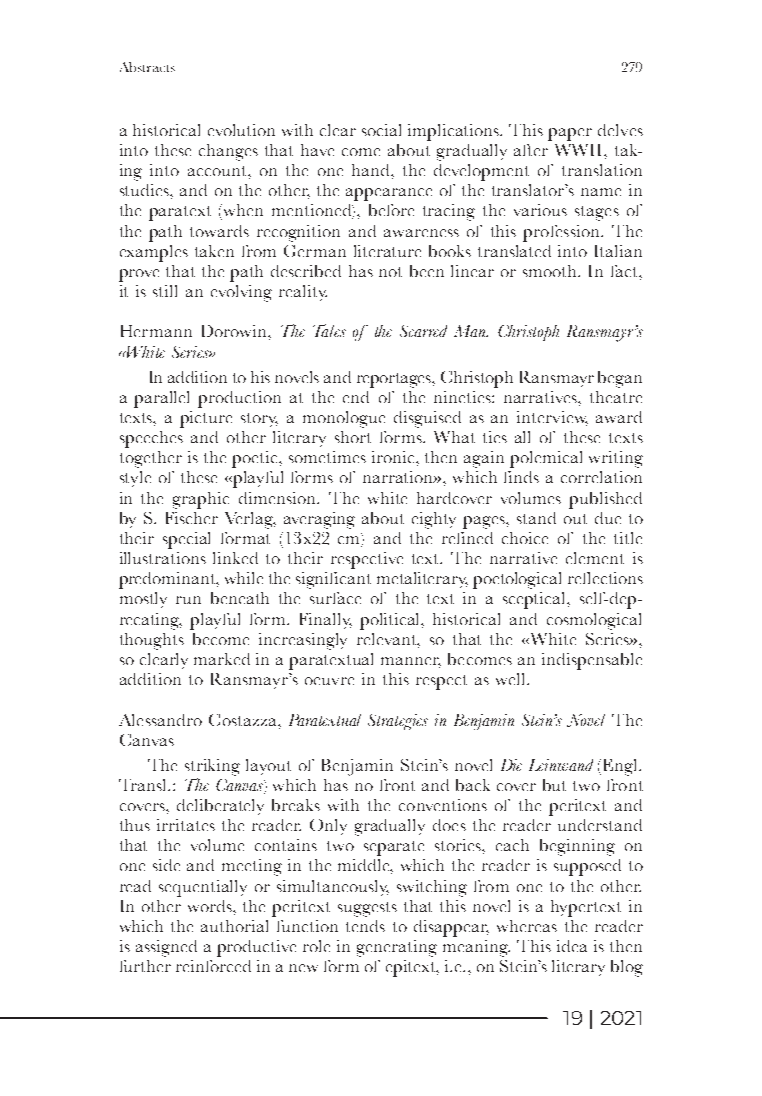 This image has width=762, height=1096. What do you see at coordinates (147, 67) in the image?
I see `Abstracts` at bounding box center [147, 67].
